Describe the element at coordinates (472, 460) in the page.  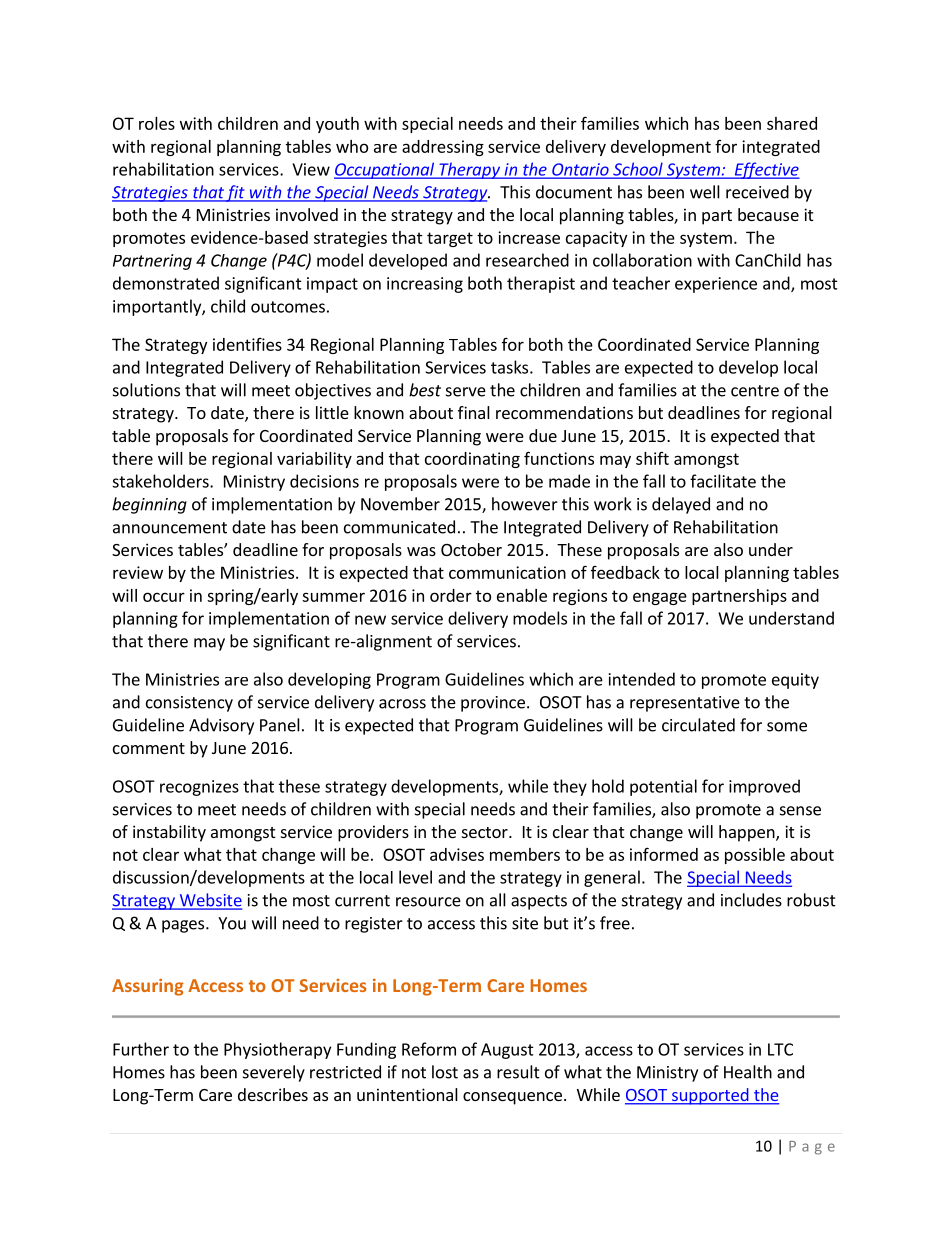
I see `coordinating` at that location.
